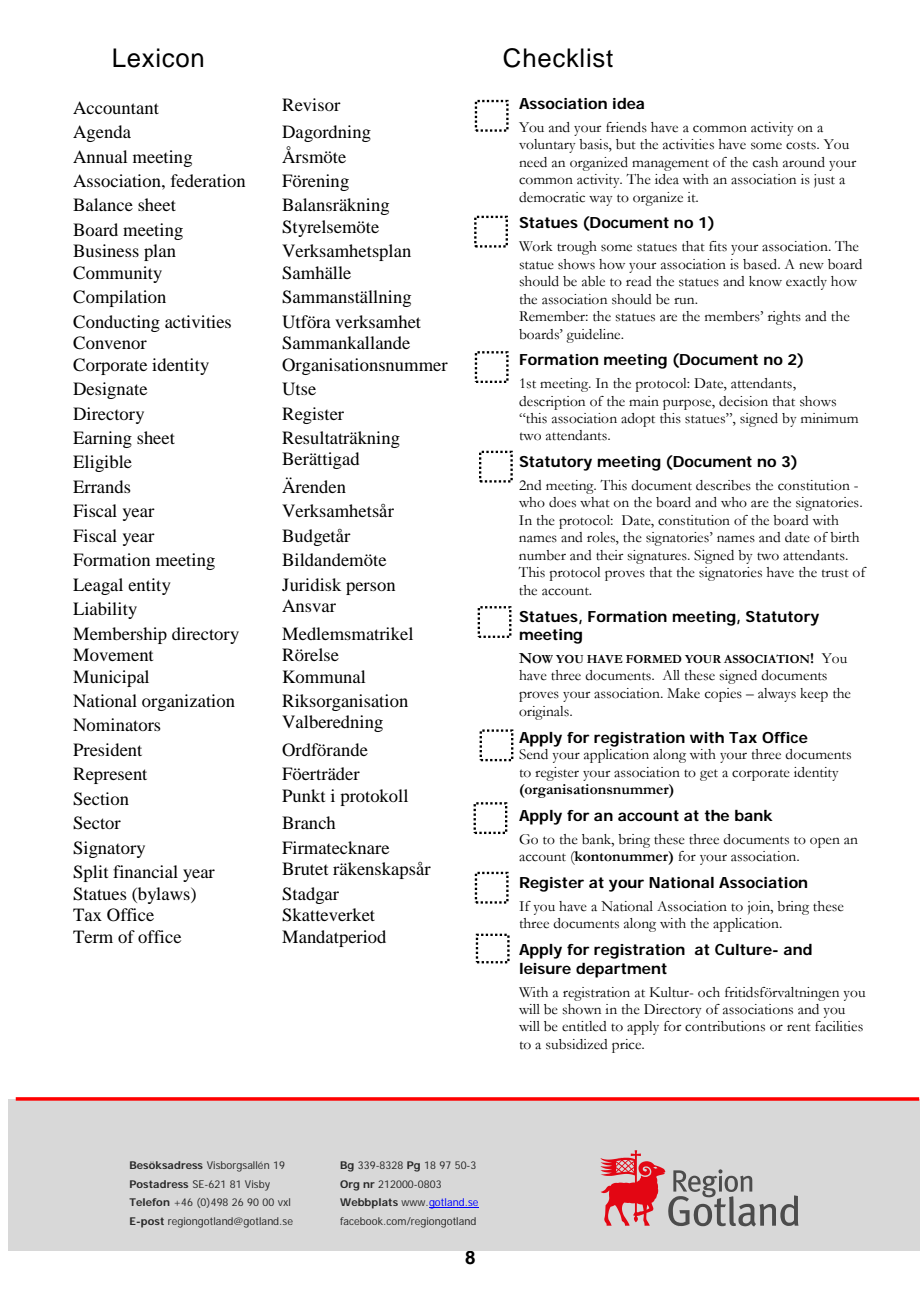 This screenshot has width=924, height=1308. I want to click on cash, so click(765, 162).
